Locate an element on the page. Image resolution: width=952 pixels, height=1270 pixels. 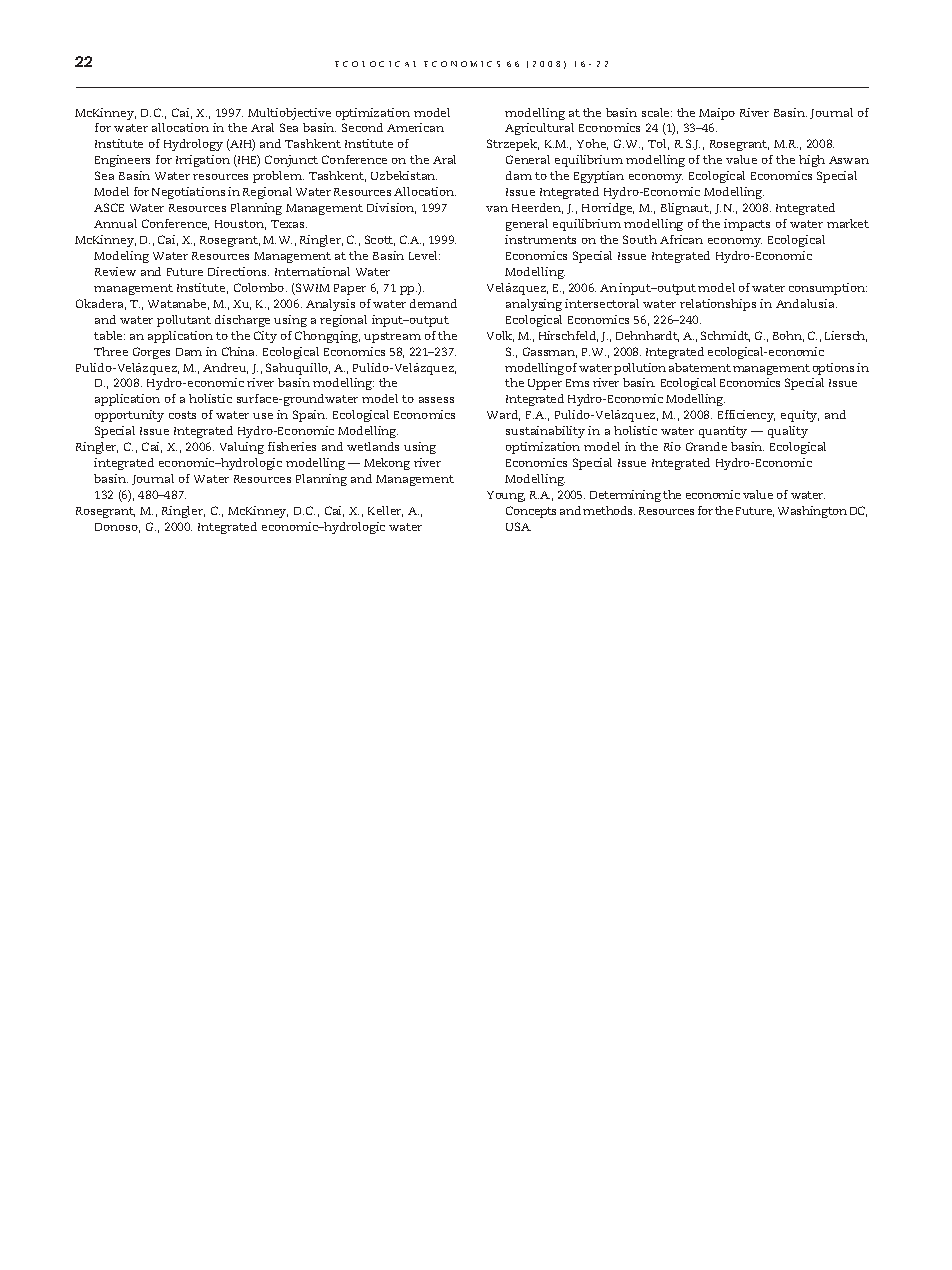
Concepts is located at coordinates (531, 512).
